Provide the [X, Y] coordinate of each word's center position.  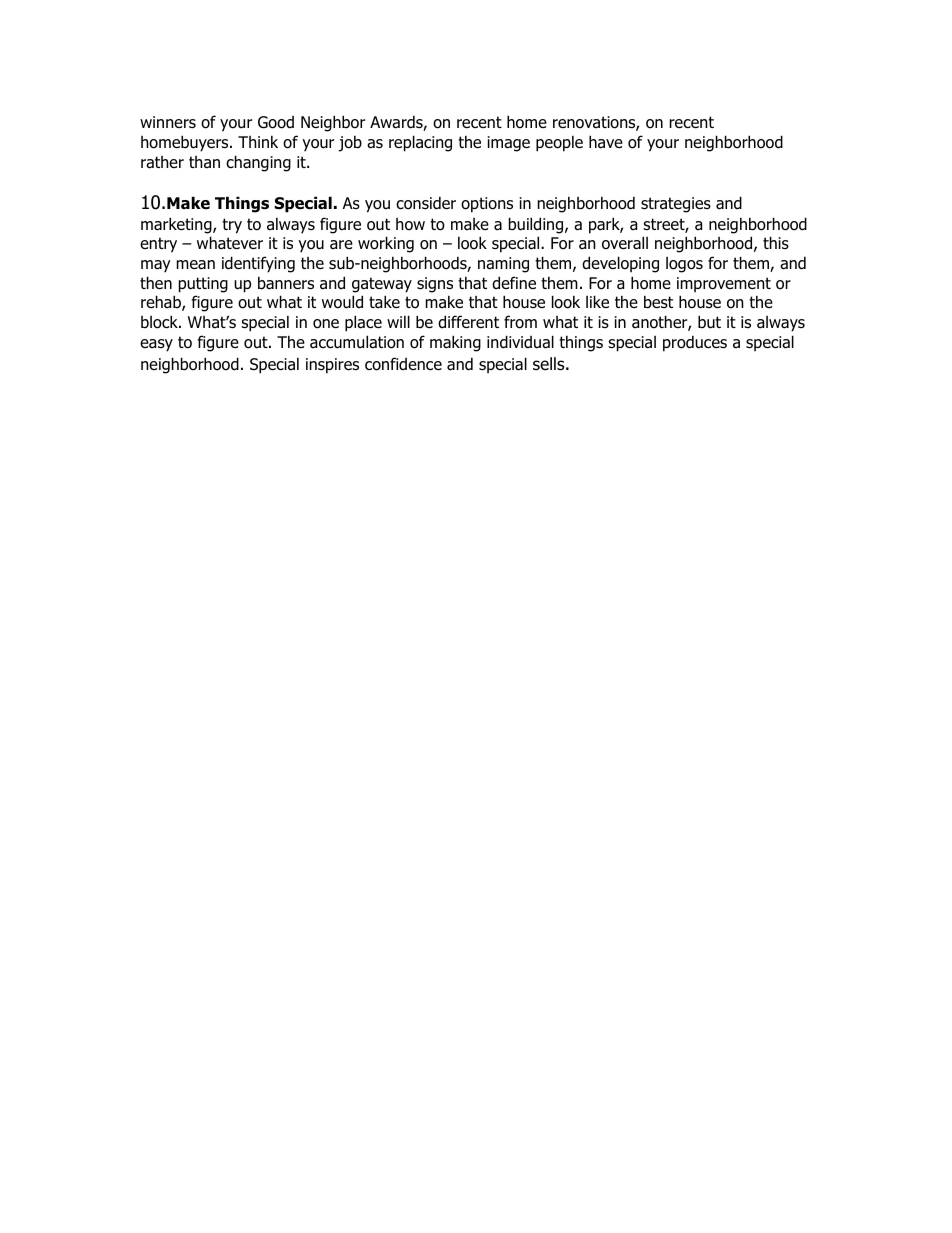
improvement [724, 284]
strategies [676, 205]
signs [435, 285]
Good [276, 122]
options [487, 205]
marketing [177, 225]
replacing [420, 143]
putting [203, 285]
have [606, 142]
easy [156, 345]
